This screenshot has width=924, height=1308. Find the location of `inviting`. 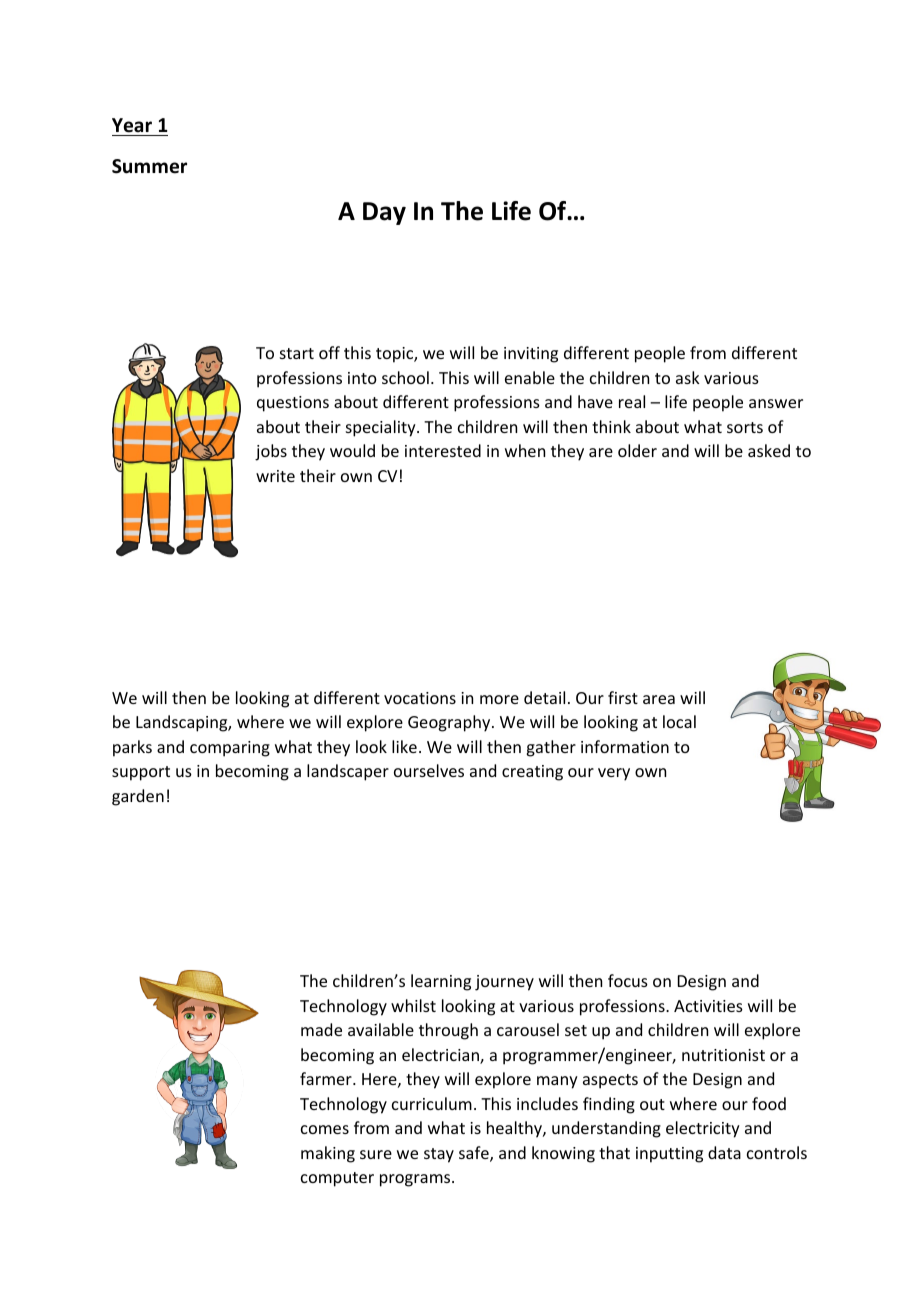

inviting is located at coordinates (531, 355).
